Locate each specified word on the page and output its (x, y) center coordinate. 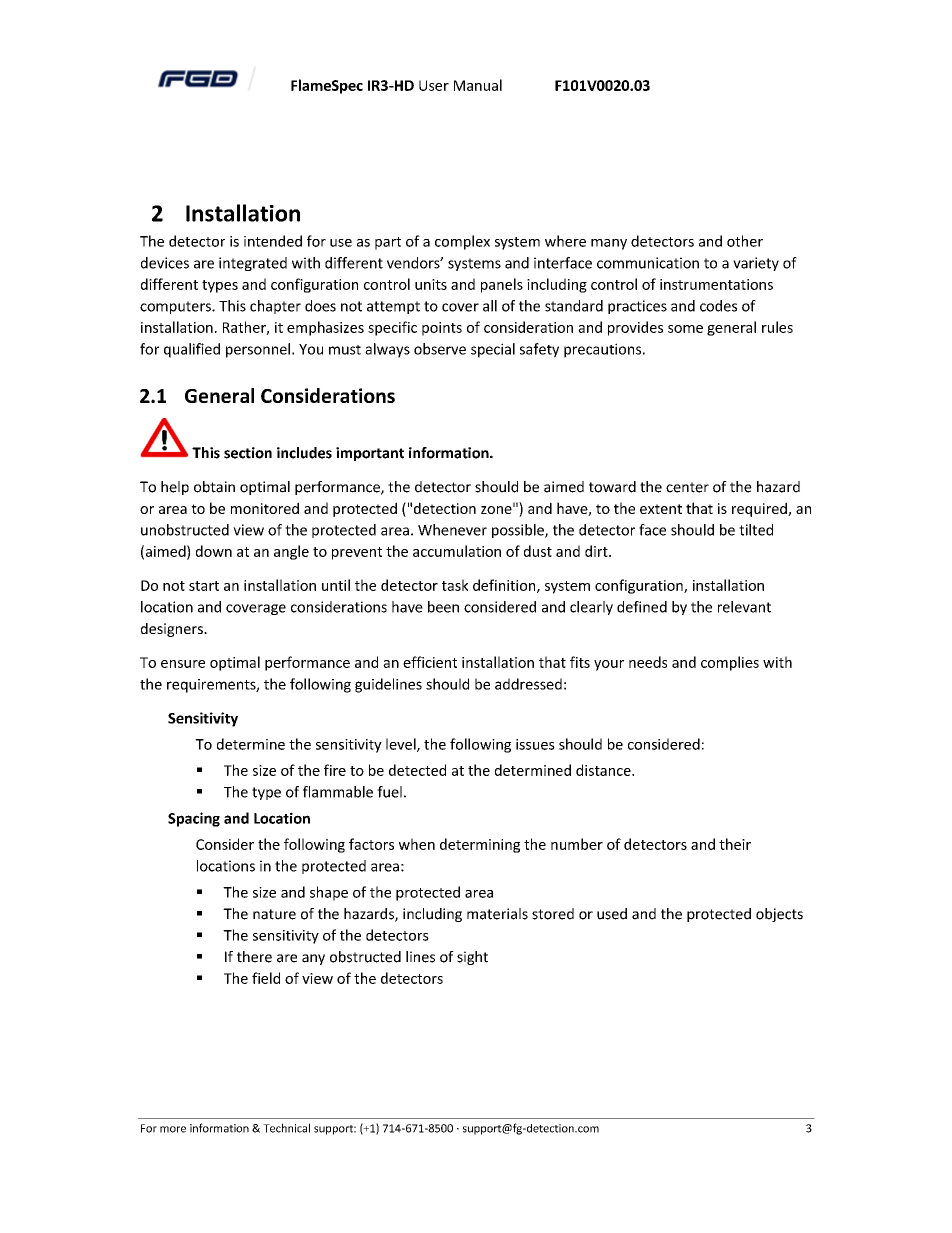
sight (472, 958)
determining (480, 845)
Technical (286, 1128)
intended (273, 241)
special (493, 350)
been (443, 607)
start (204, 586)
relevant (744, 607)
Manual (478, 85)
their (735, 844)
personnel (258, 350)
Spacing (194, 819)
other (745, 241)
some (685, 329)
